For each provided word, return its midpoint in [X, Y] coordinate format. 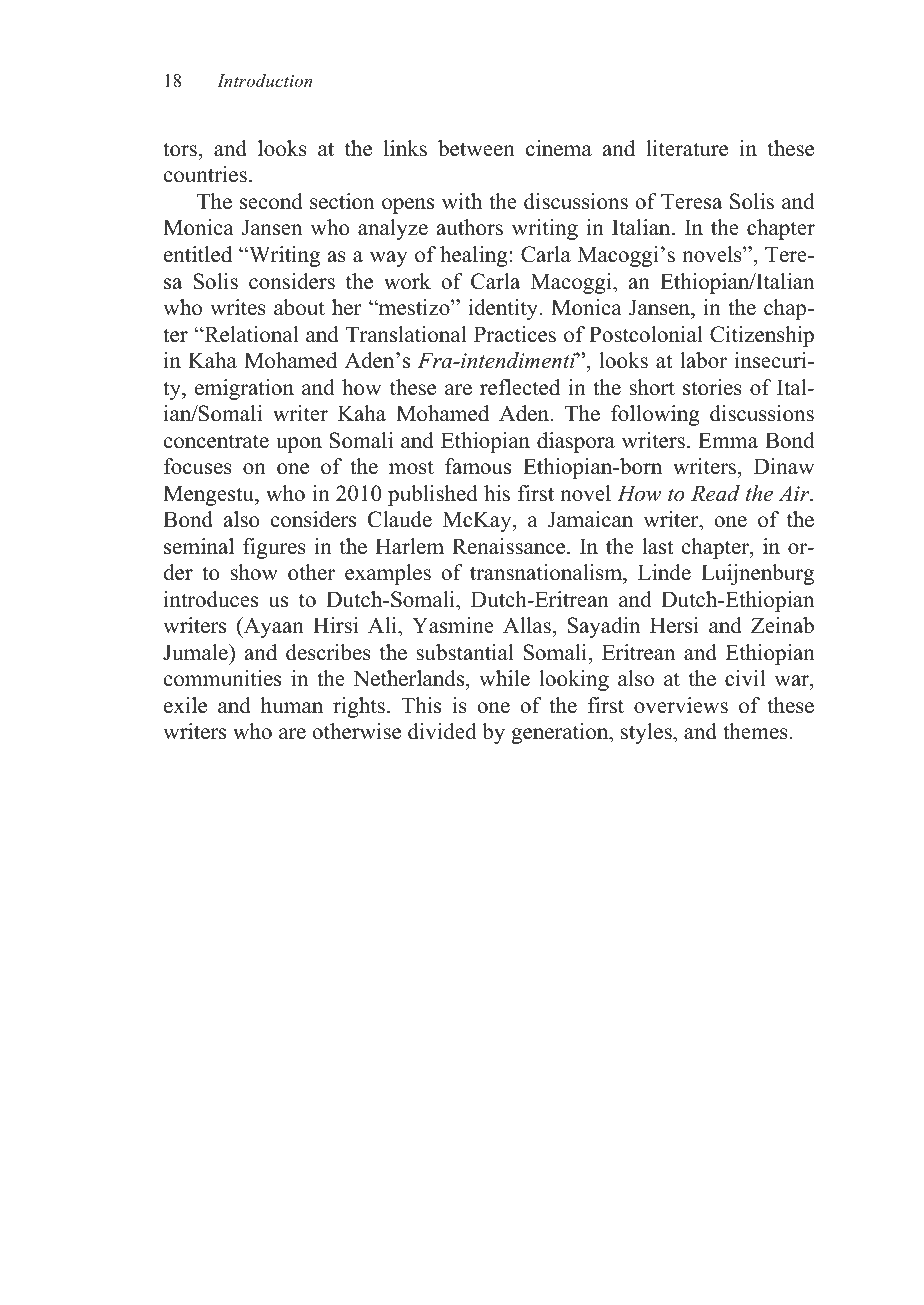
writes [238, 307]
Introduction [264, 80]
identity [504, 309]
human [292, 705]
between [476, 148]
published [433, 495]
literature [687, 148]
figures [274, 548]
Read [715, 493]
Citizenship [762, 336]
